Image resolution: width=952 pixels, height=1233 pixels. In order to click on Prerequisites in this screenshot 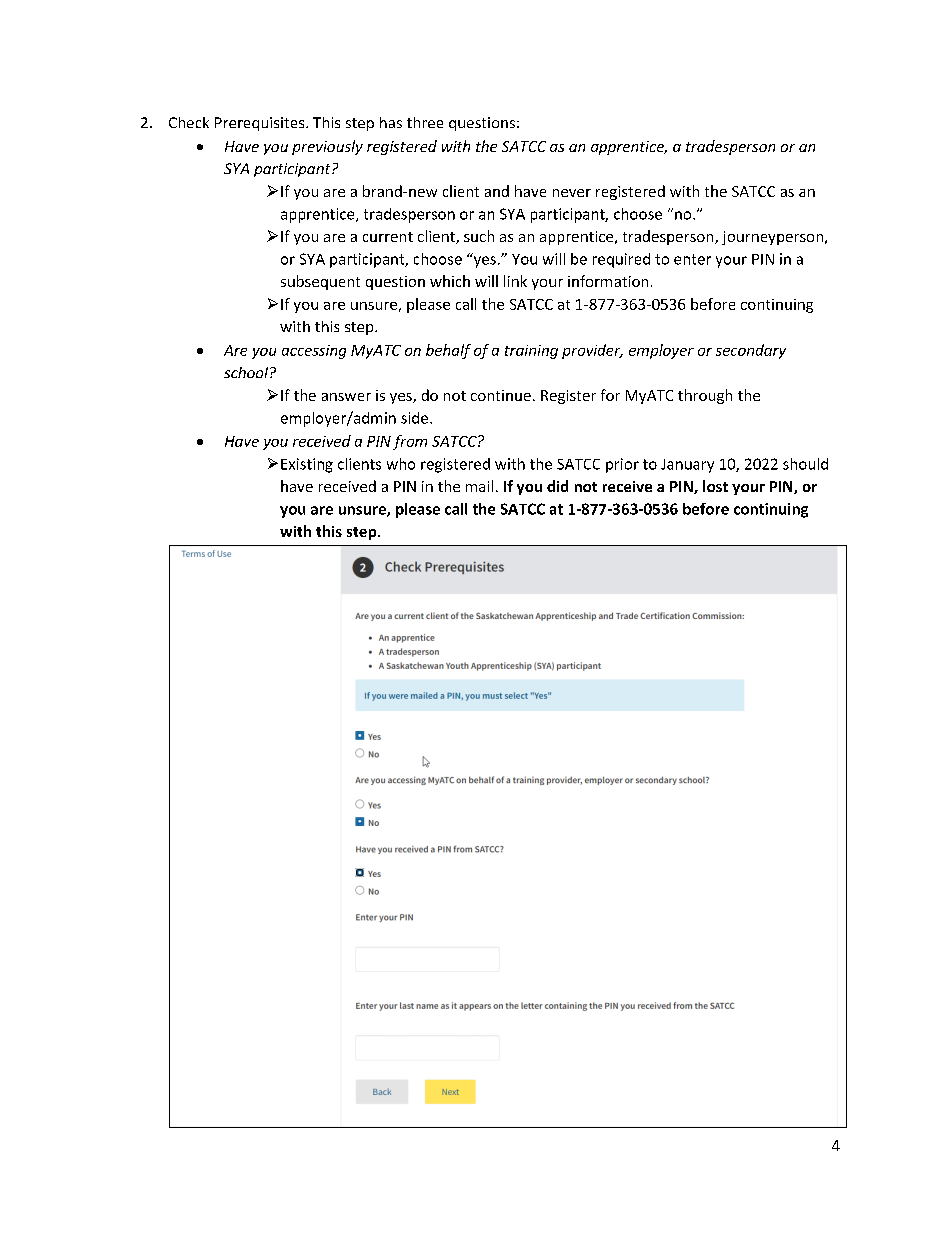, I will do `click(261, 124)`.
